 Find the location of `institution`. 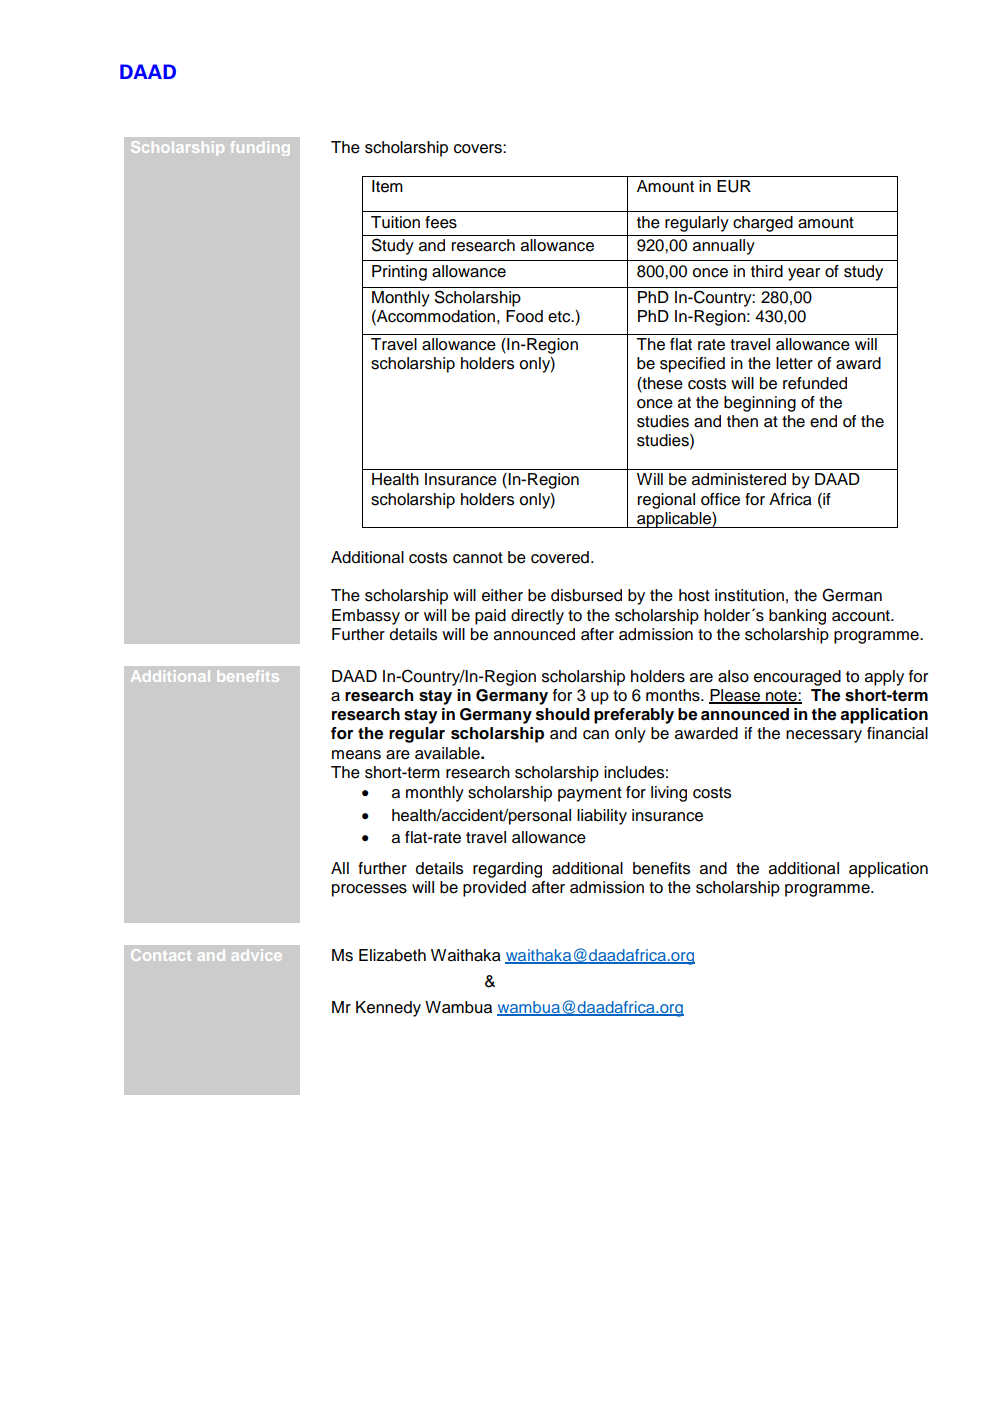

institution is located at coordinates (749, 595).
